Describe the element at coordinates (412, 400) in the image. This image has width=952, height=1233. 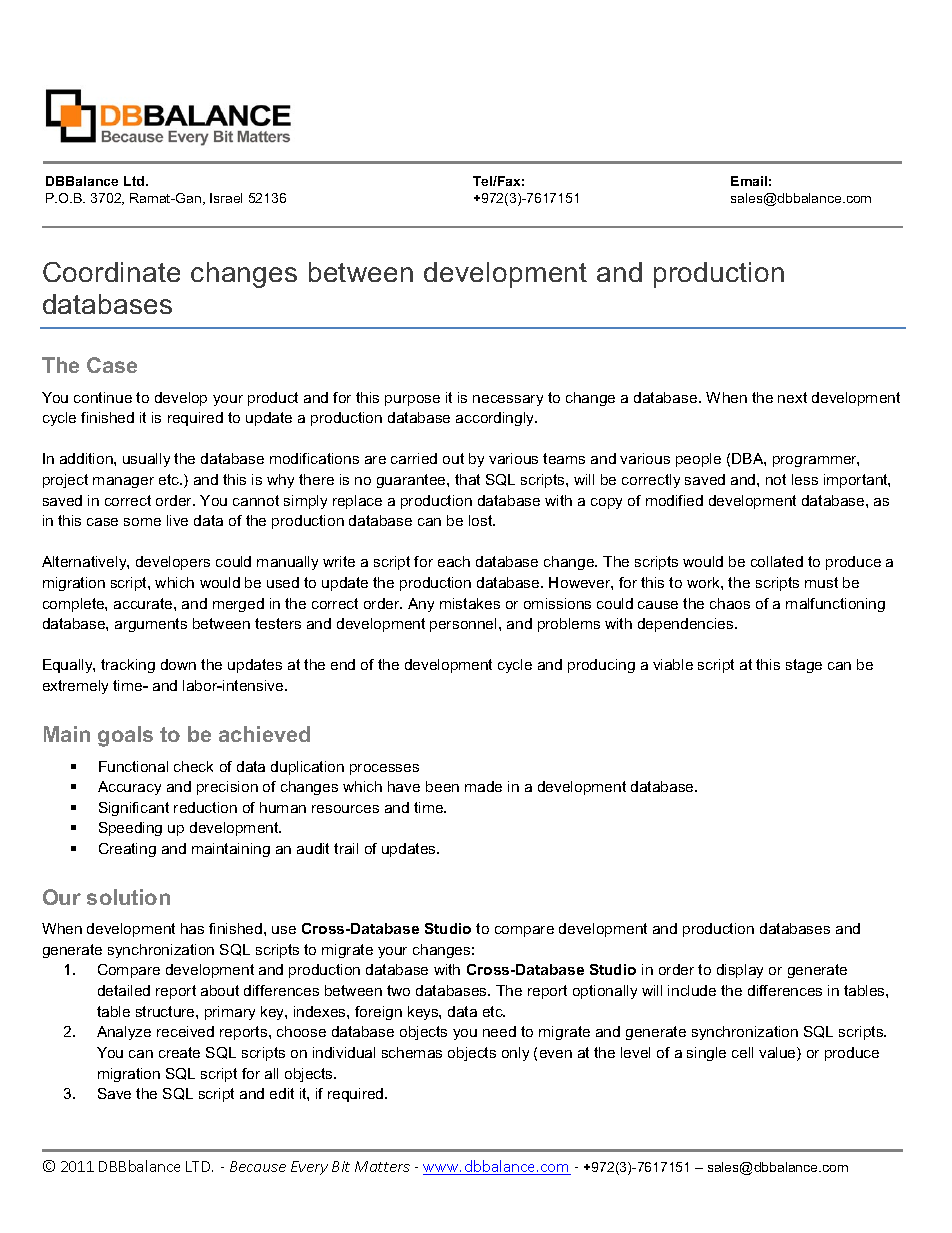
I see `purpose` at that location.
